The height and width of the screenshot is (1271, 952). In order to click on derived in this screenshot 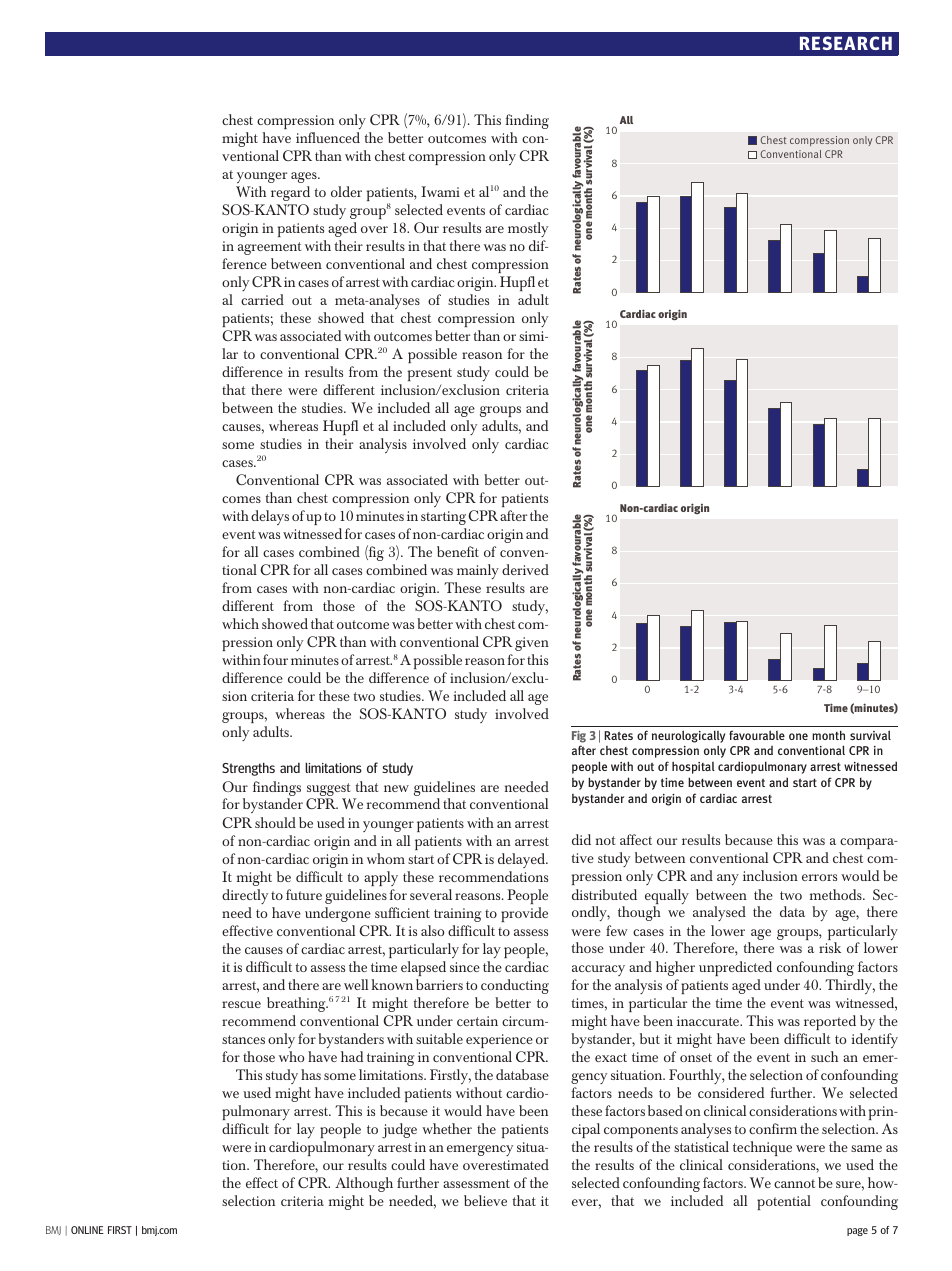, I will do `click(525, 569)`.
